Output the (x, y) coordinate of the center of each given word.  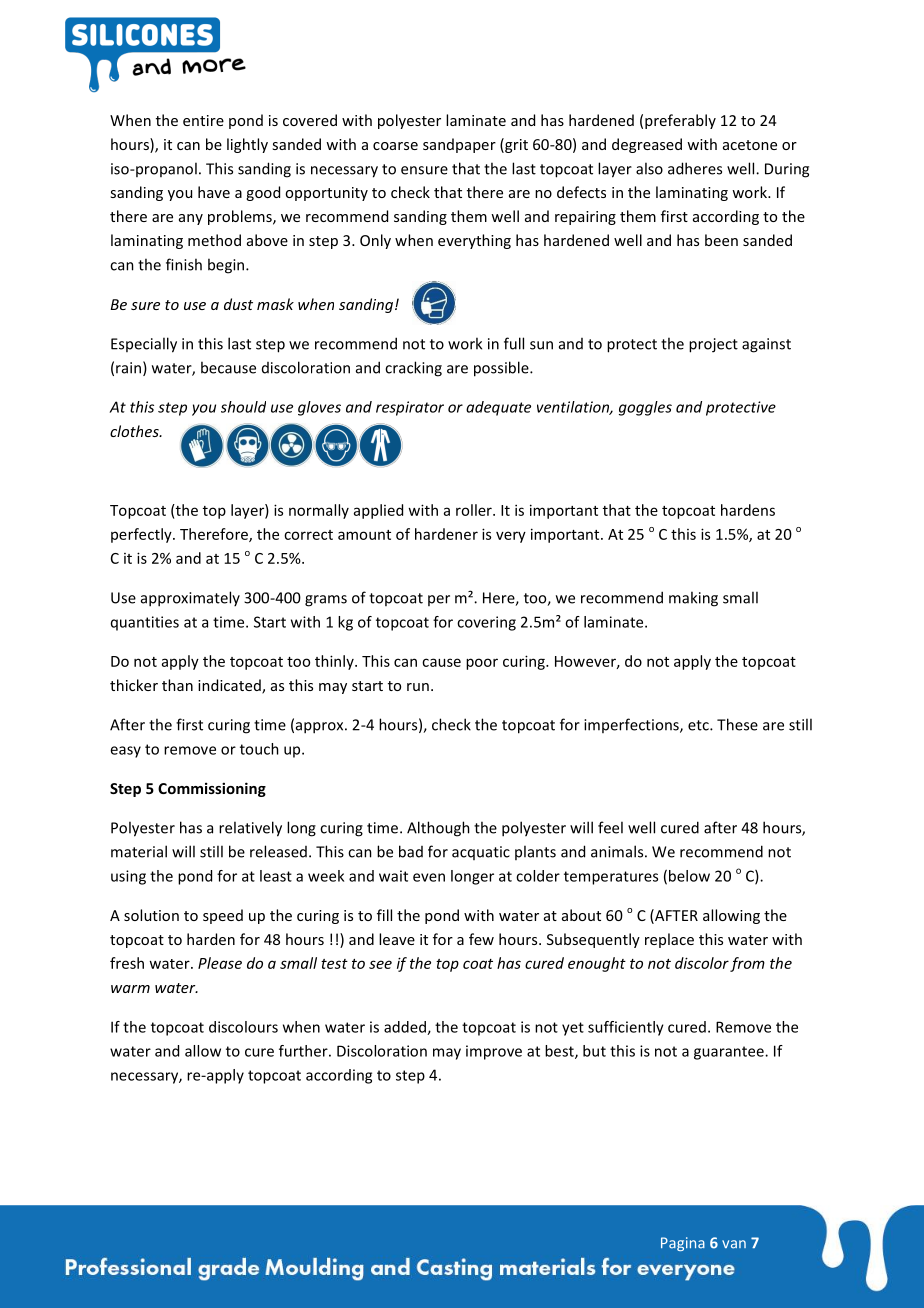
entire (203, 120)
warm (130, 989)
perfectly (142, 535)
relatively (250, 829)
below (689, 876)
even (429, 877)
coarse (395, 146)
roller (475, 510)
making (693, 599)
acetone (750, 145)
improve (494, 1052)
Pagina (683, 1244)
